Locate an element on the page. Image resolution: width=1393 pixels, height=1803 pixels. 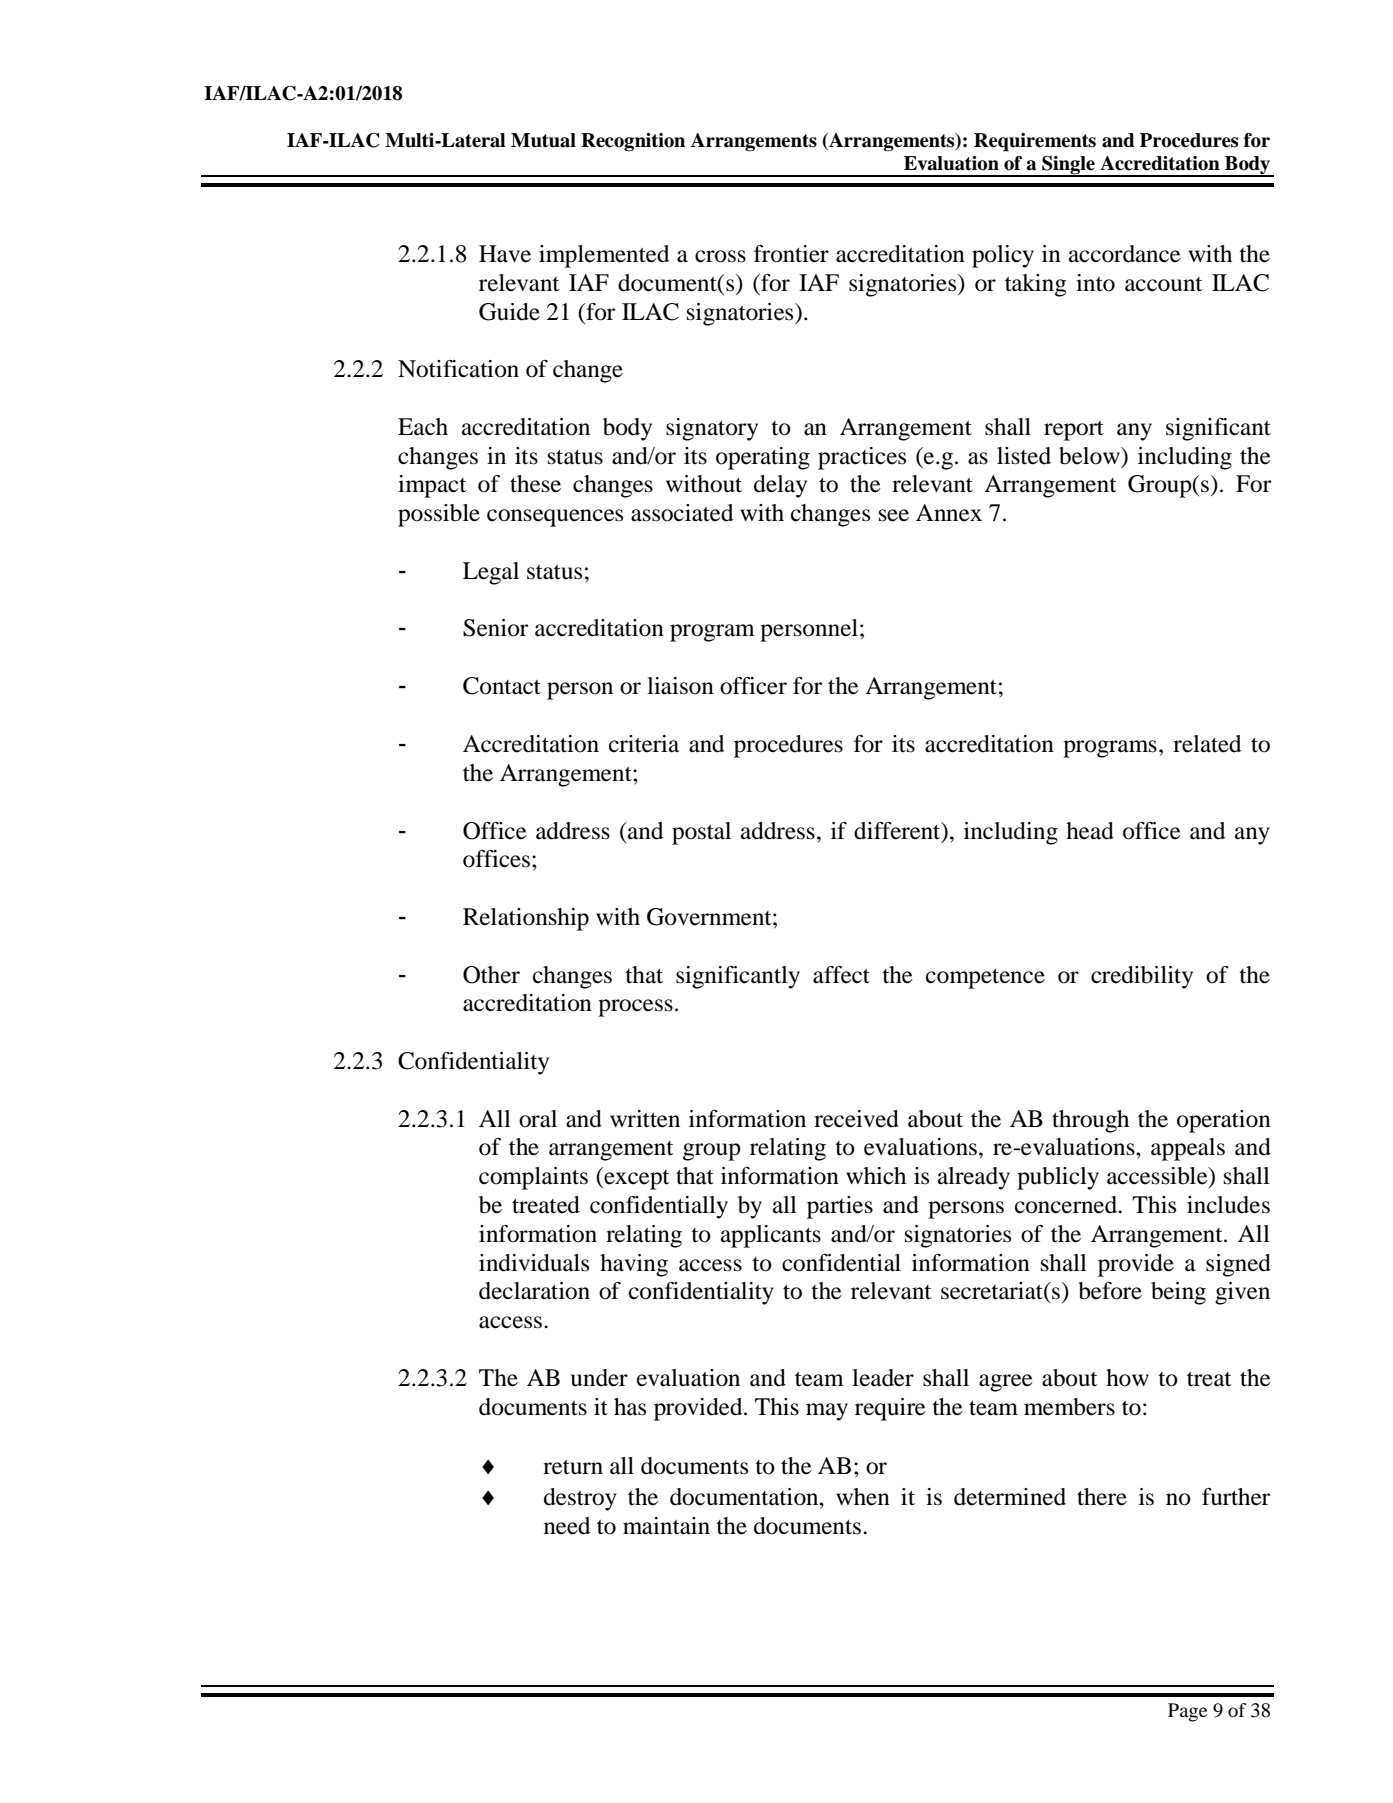
Relationship is located at coordinates (526, 919).
